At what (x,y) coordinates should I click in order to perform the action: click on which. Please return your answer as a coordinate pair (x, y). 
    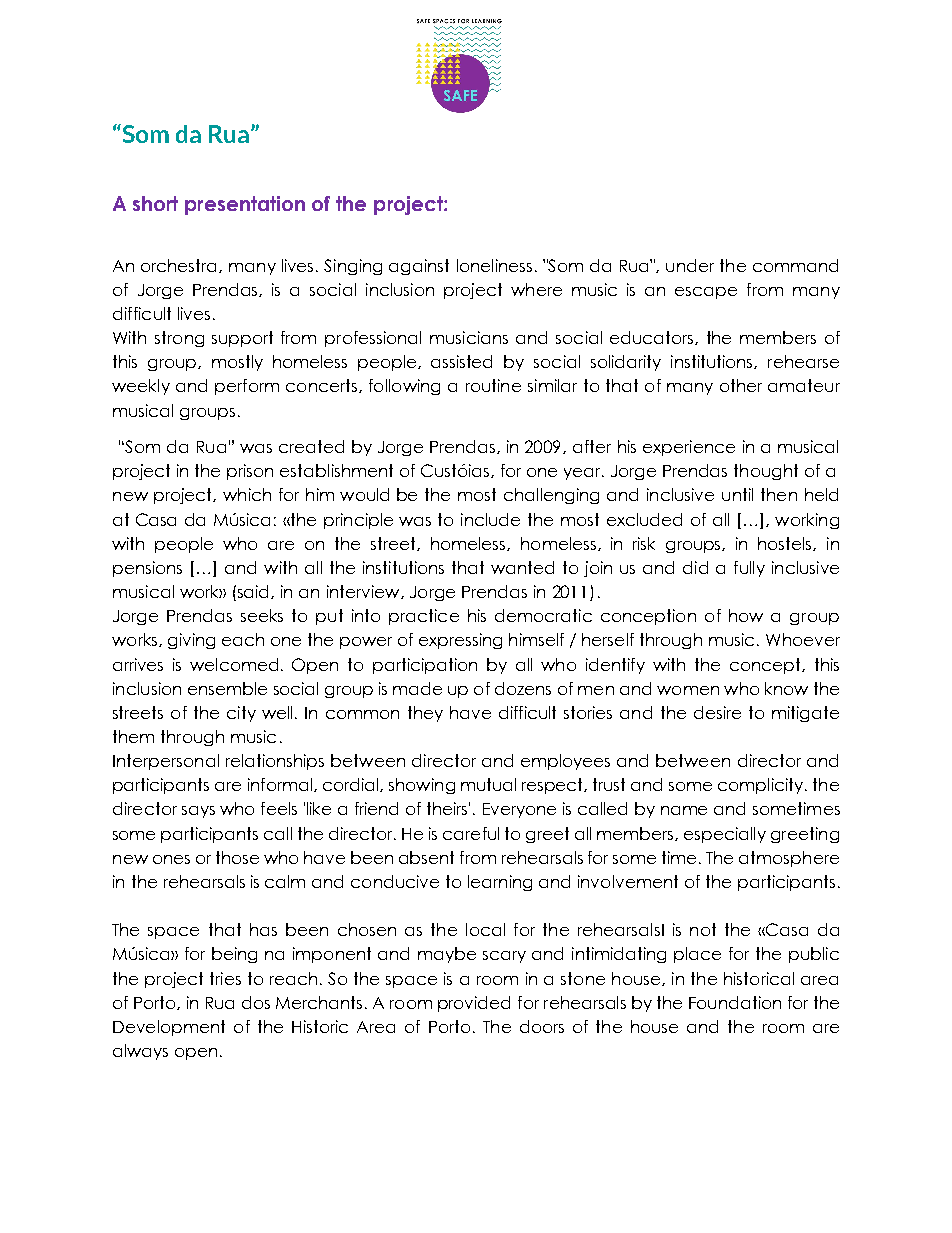
    Looking at the image, I should click on (247, 494).
